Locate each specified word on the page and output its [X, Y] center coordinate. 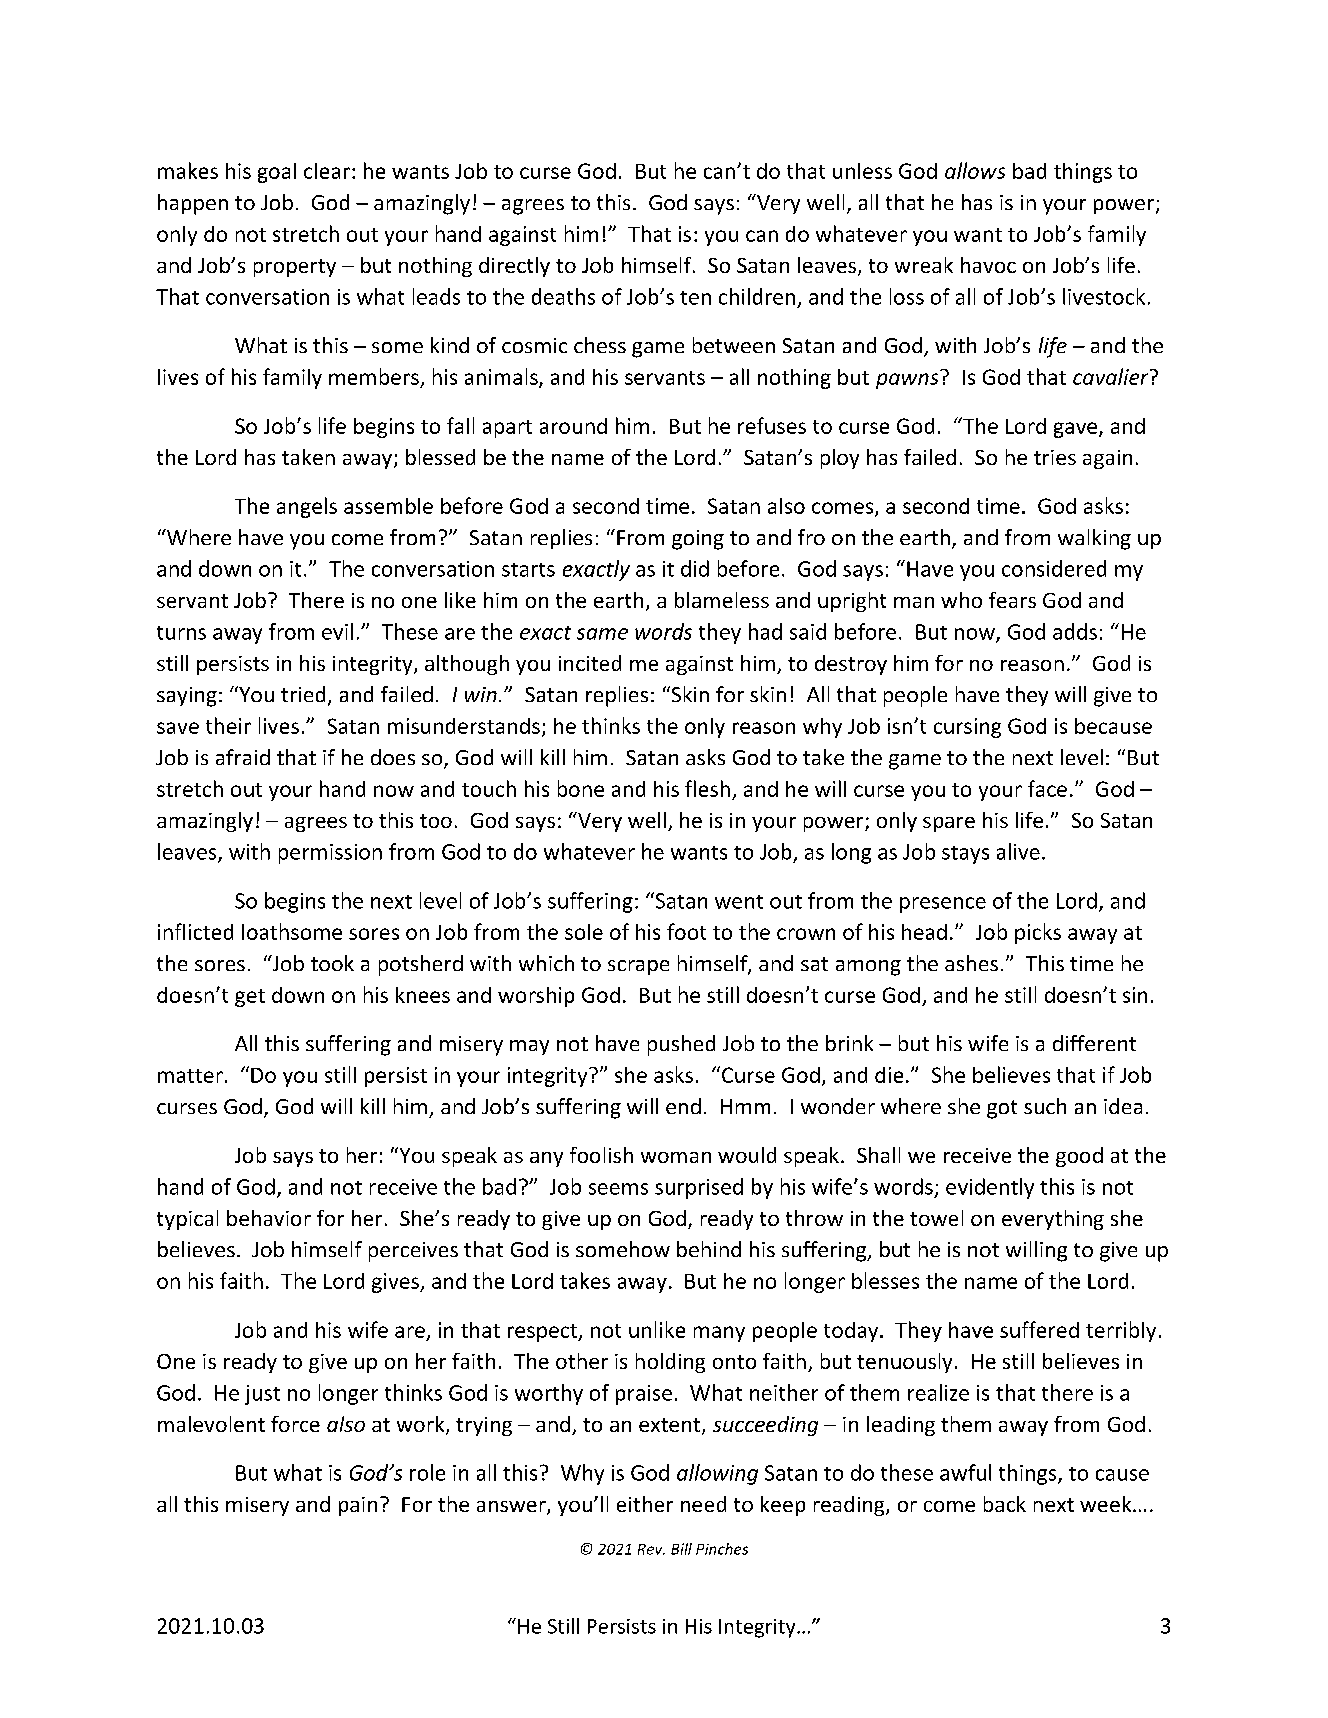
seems [618, 1189]
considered [1054, 568]
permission [330, 854]
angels [307, 507]
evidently [990, 1188]
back [1005, 1504]
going [698, 540]
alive [1018, 851]
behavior [269, 1218]
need [703, 1504]
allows [975, 170]
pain [358, 1506]
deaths [563, 296]
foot [686, 931]
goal [277, 173]
